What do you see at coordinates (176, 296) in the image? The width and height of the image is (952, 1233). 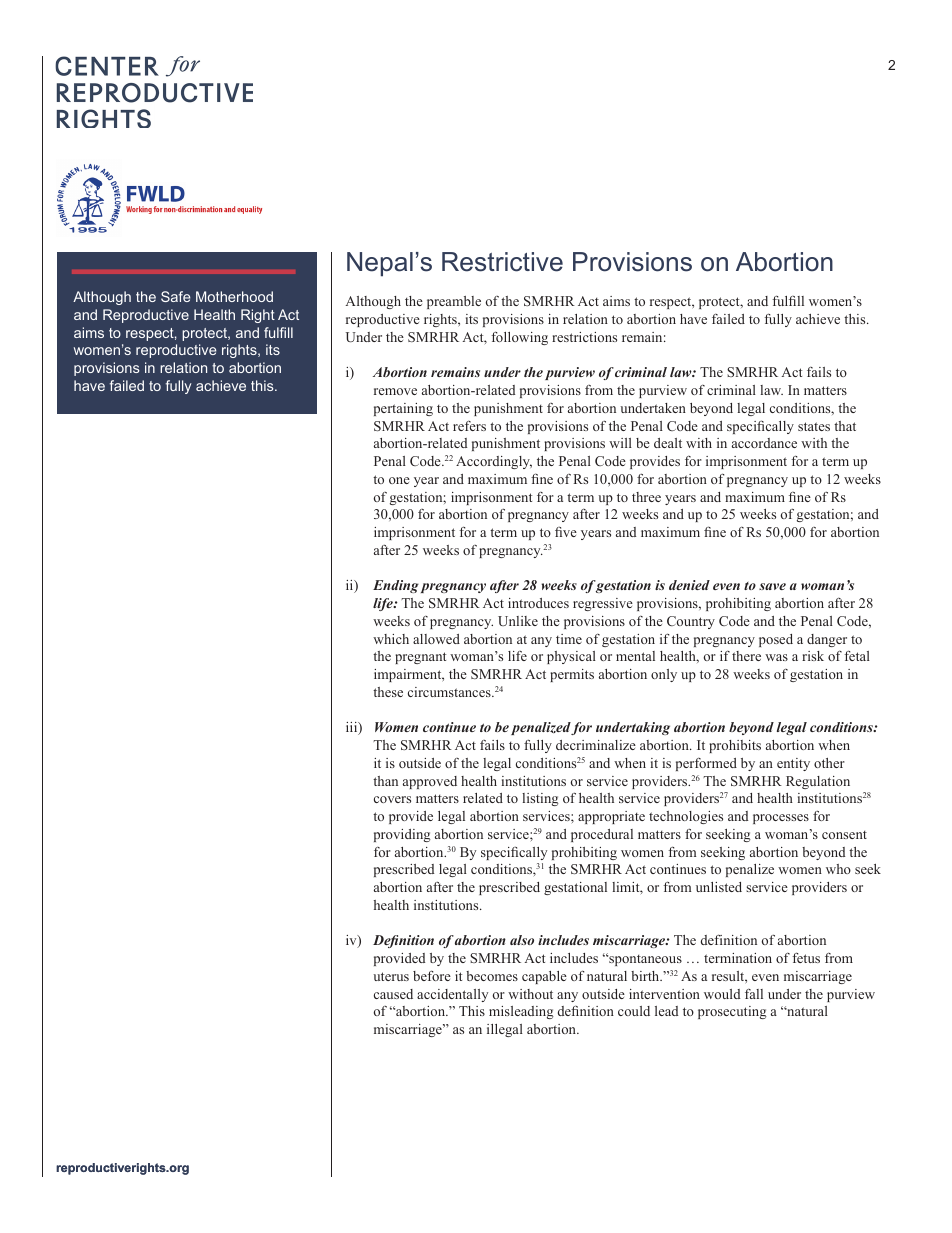 I see `Safe` at bounding box center [176, 296].
